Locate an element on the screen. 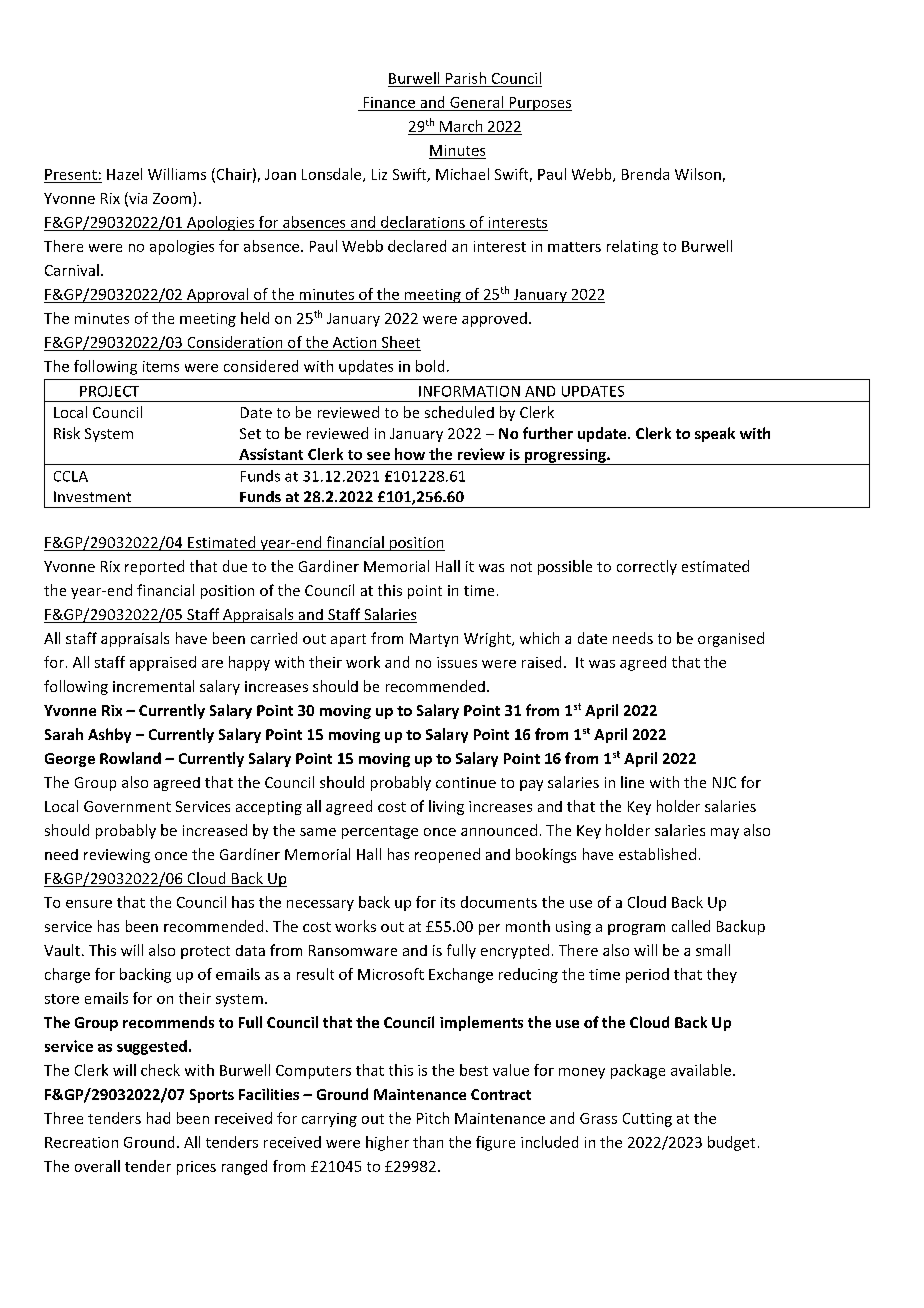  Martyn is located at coordinates (434, 640).
